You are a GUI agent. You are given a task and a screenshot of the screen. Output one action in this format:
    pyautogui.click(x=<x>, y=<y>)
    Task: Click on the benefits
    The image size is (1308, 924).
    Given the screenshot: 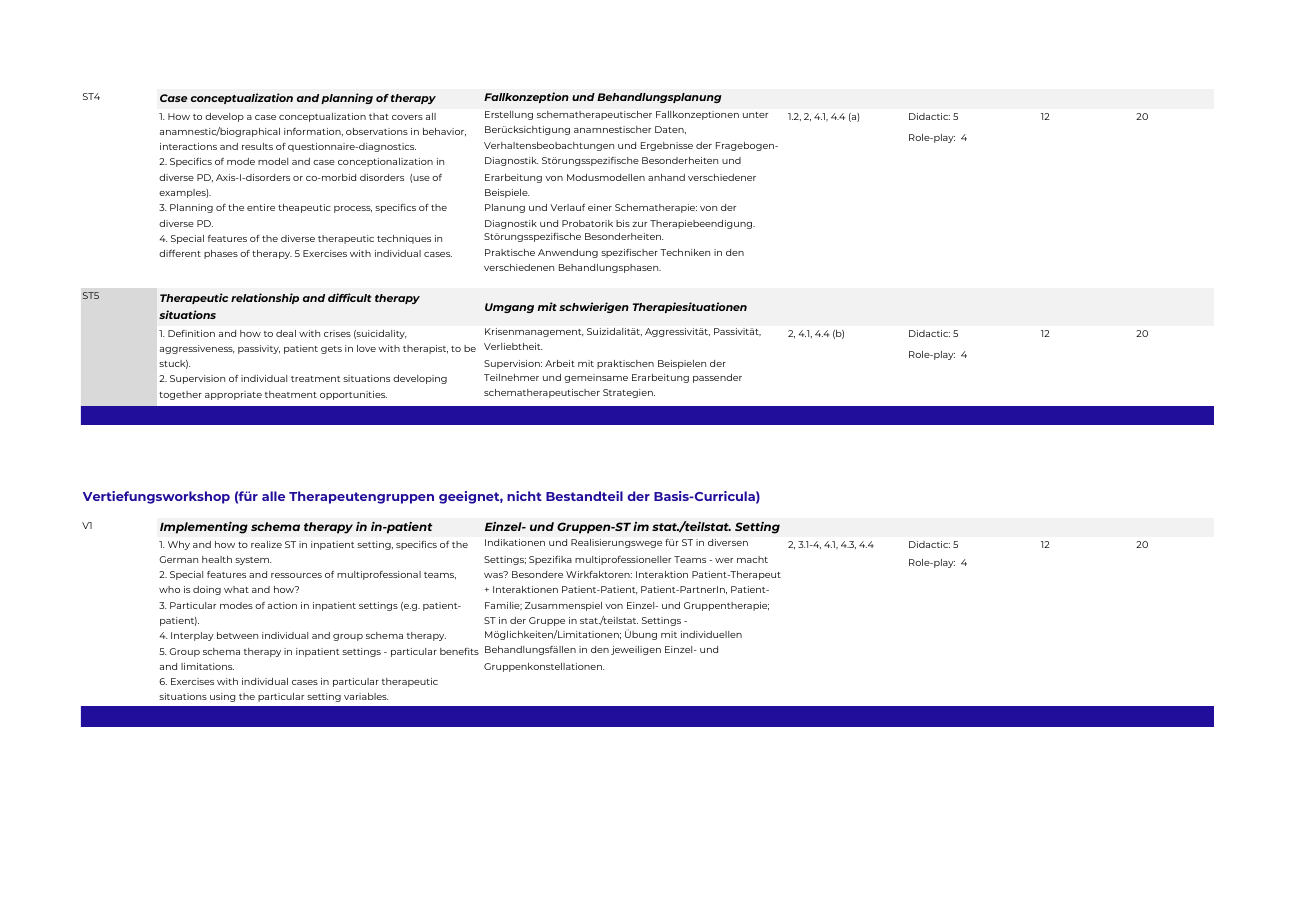 What is the action you would take?
    pyautogui.click(x=459, y=651)
